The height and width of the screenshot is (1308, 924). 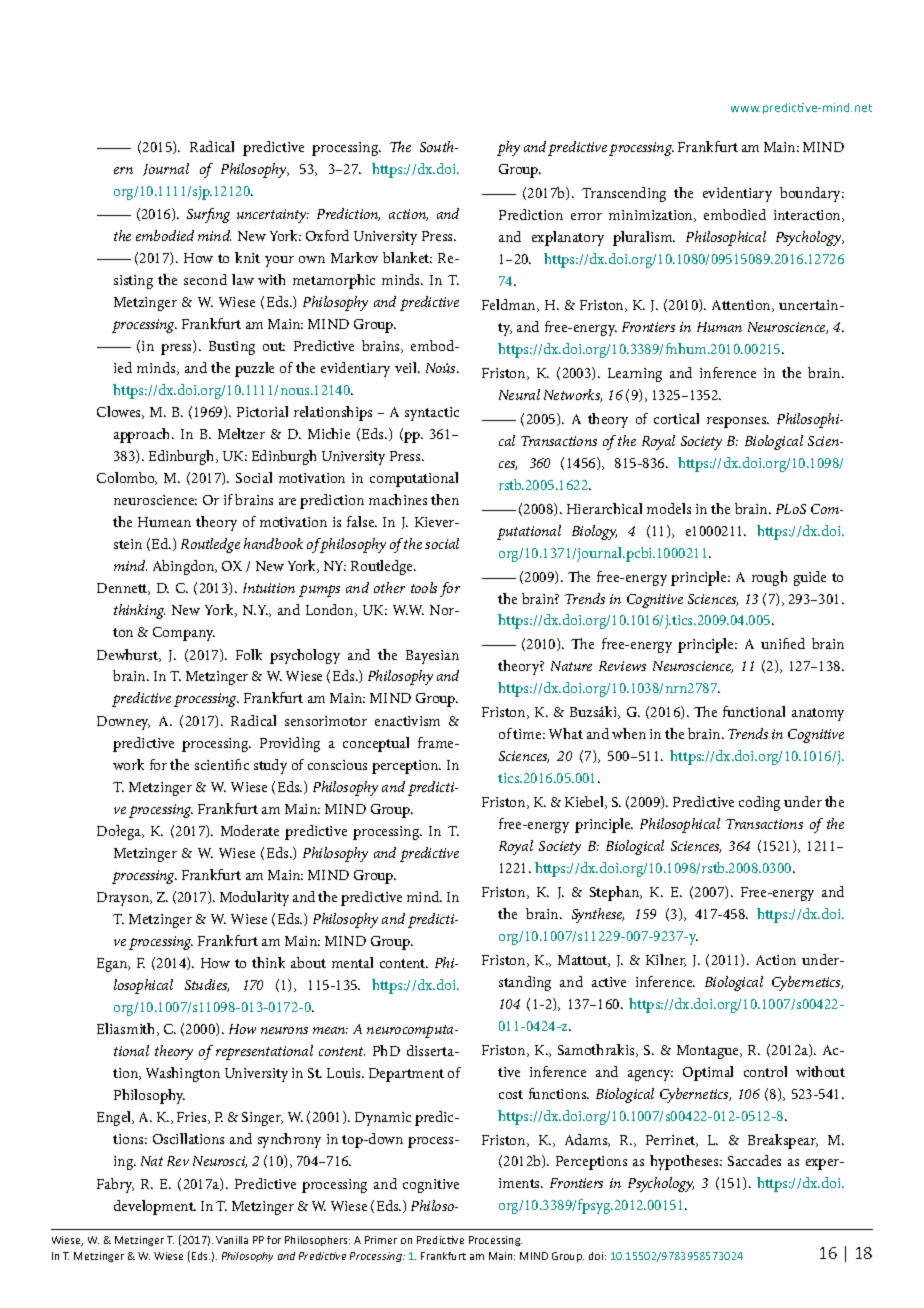 What do you see at coordinates (812, 194) in the screenshot?
I see `boundary` at bounding box center [812, 194].
